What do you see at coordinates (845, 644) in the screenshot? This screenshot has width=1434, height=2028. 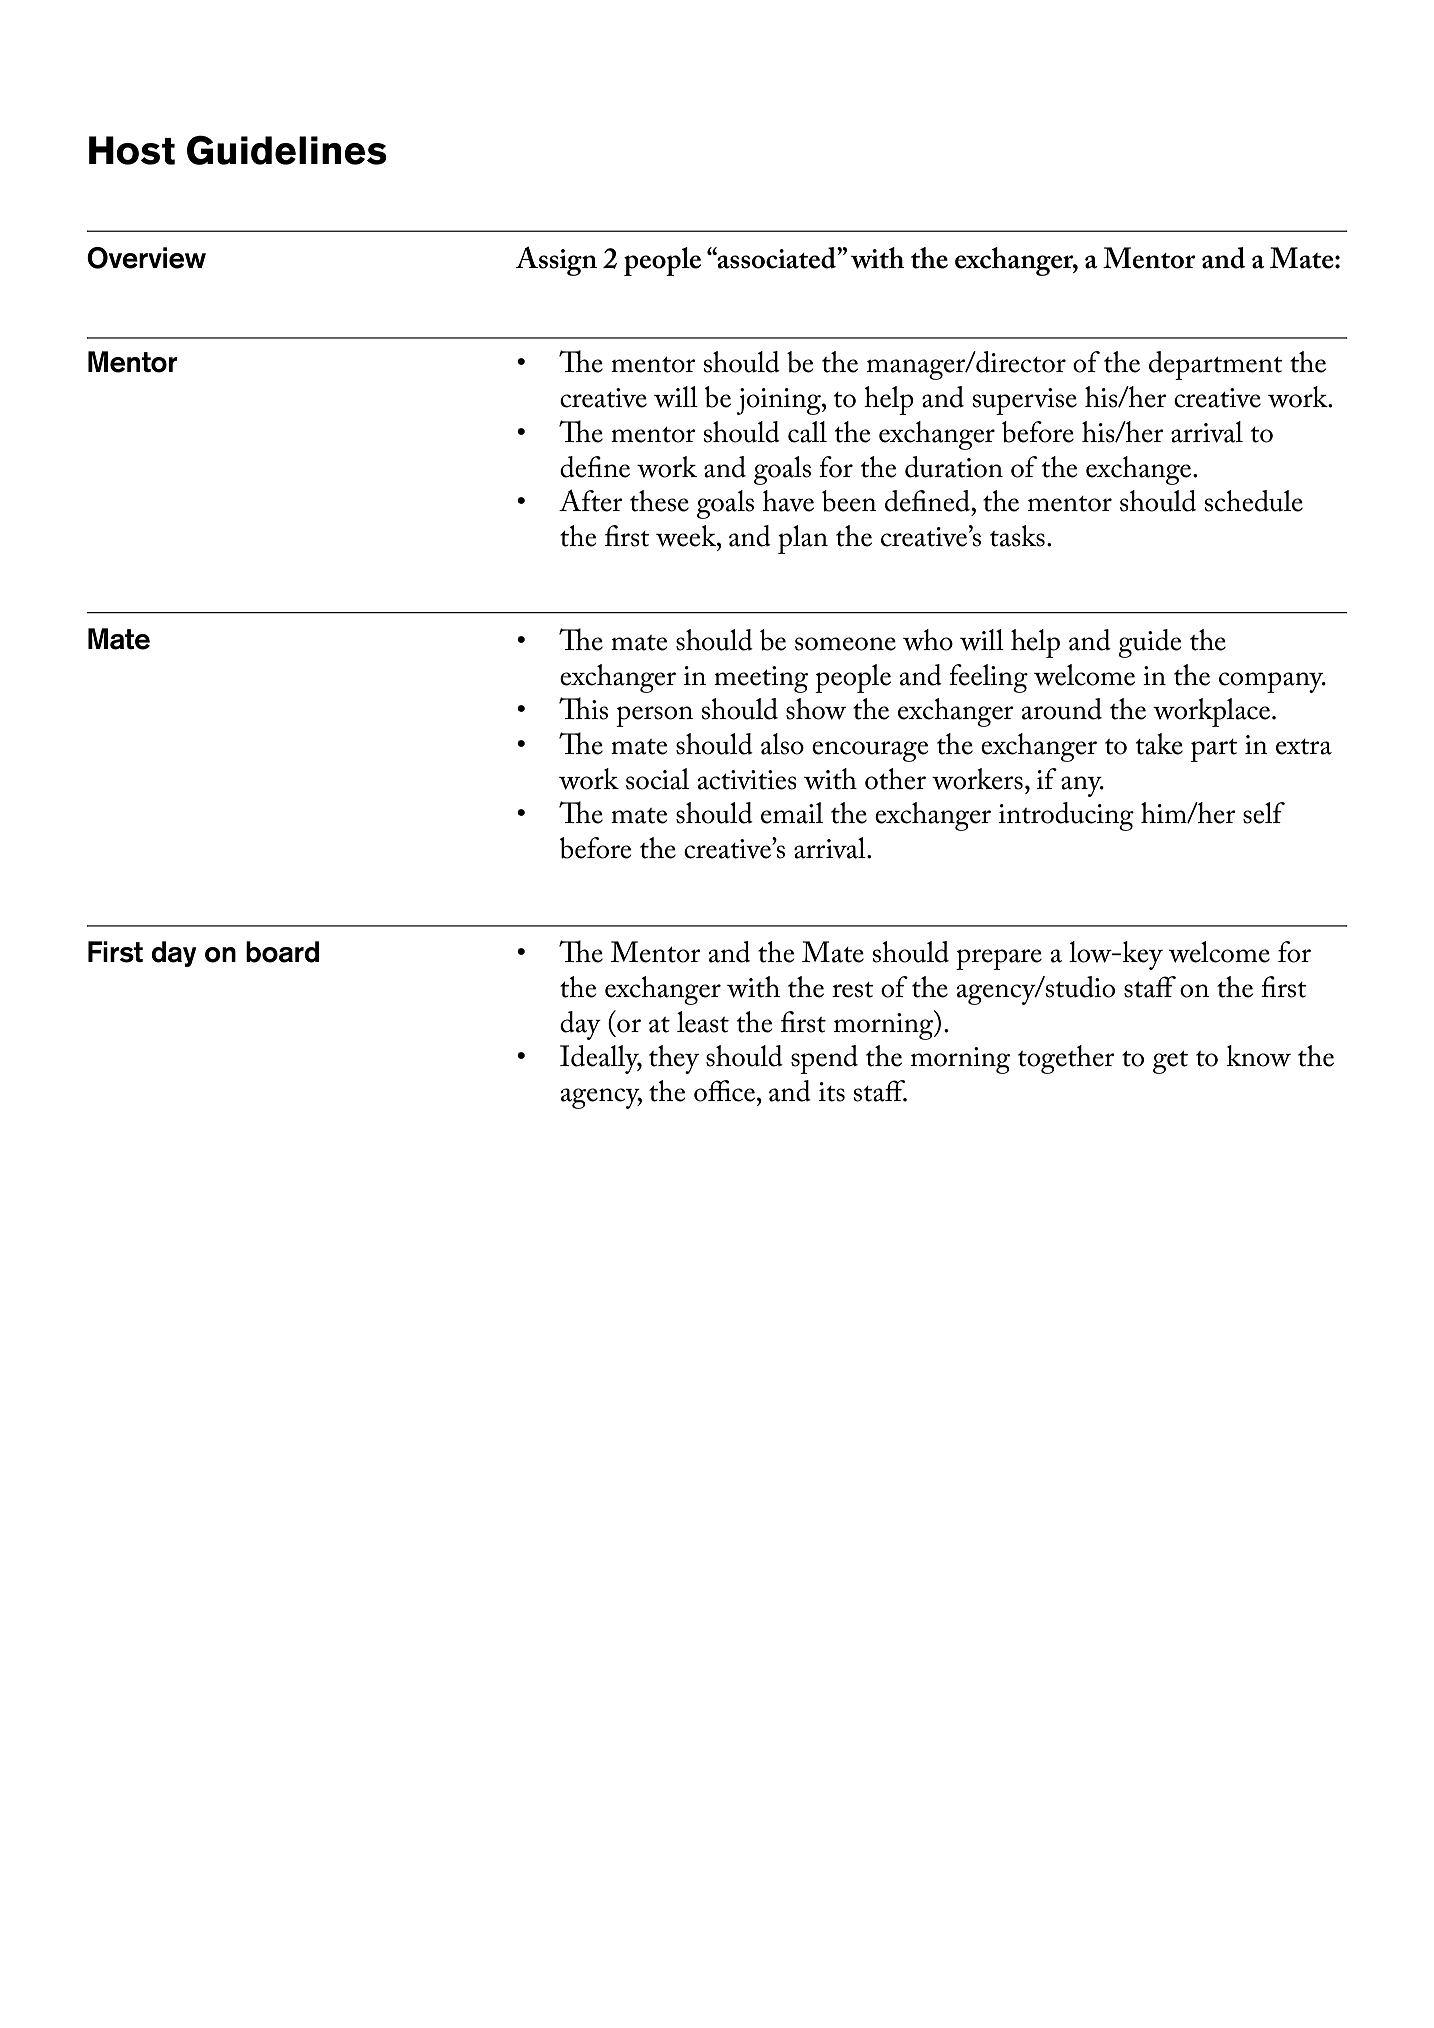 I see `someone` at bounding box center [845, 644].
